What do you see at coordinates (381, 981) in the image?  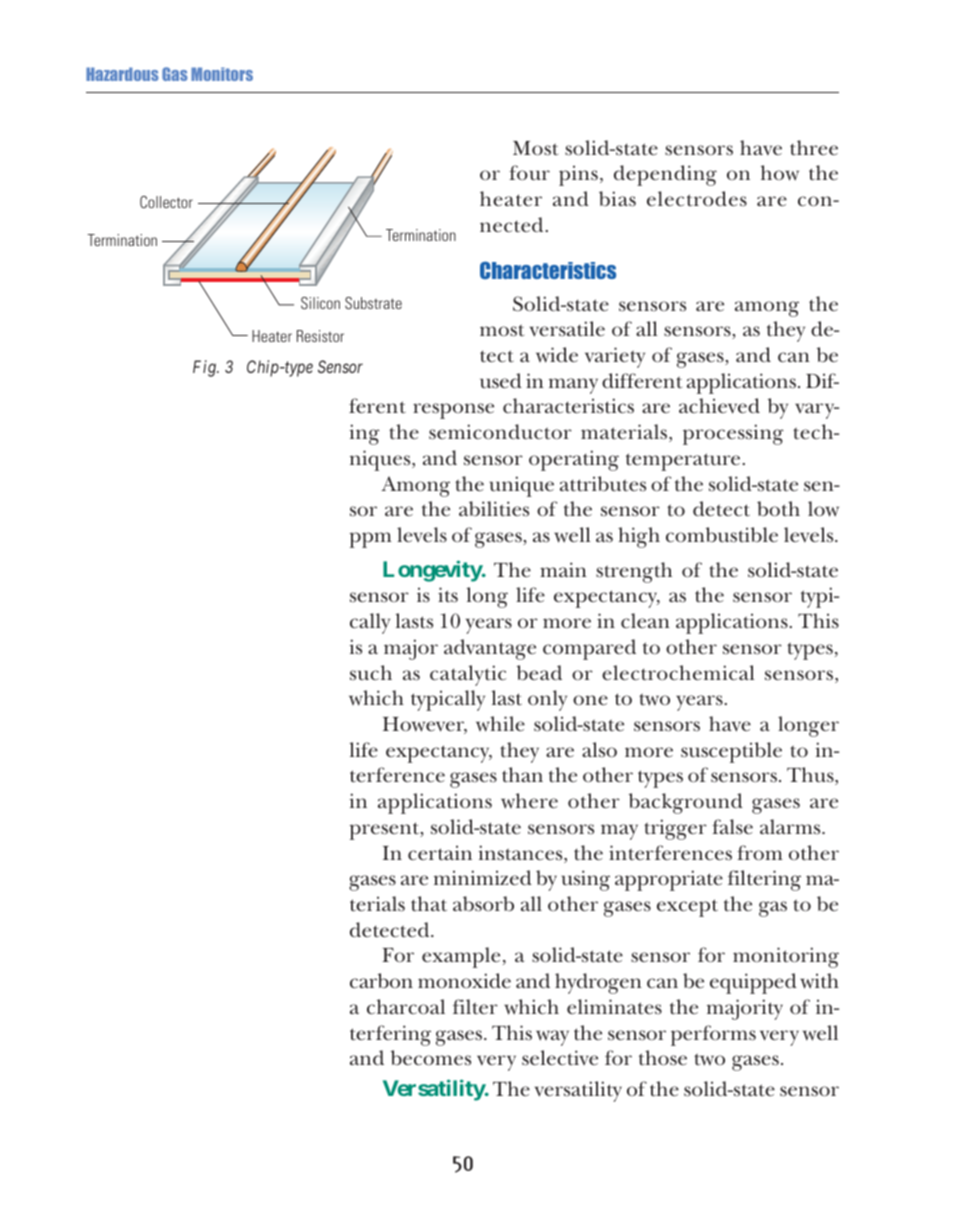 I see `carbon` at bounding box center [381, 981].
